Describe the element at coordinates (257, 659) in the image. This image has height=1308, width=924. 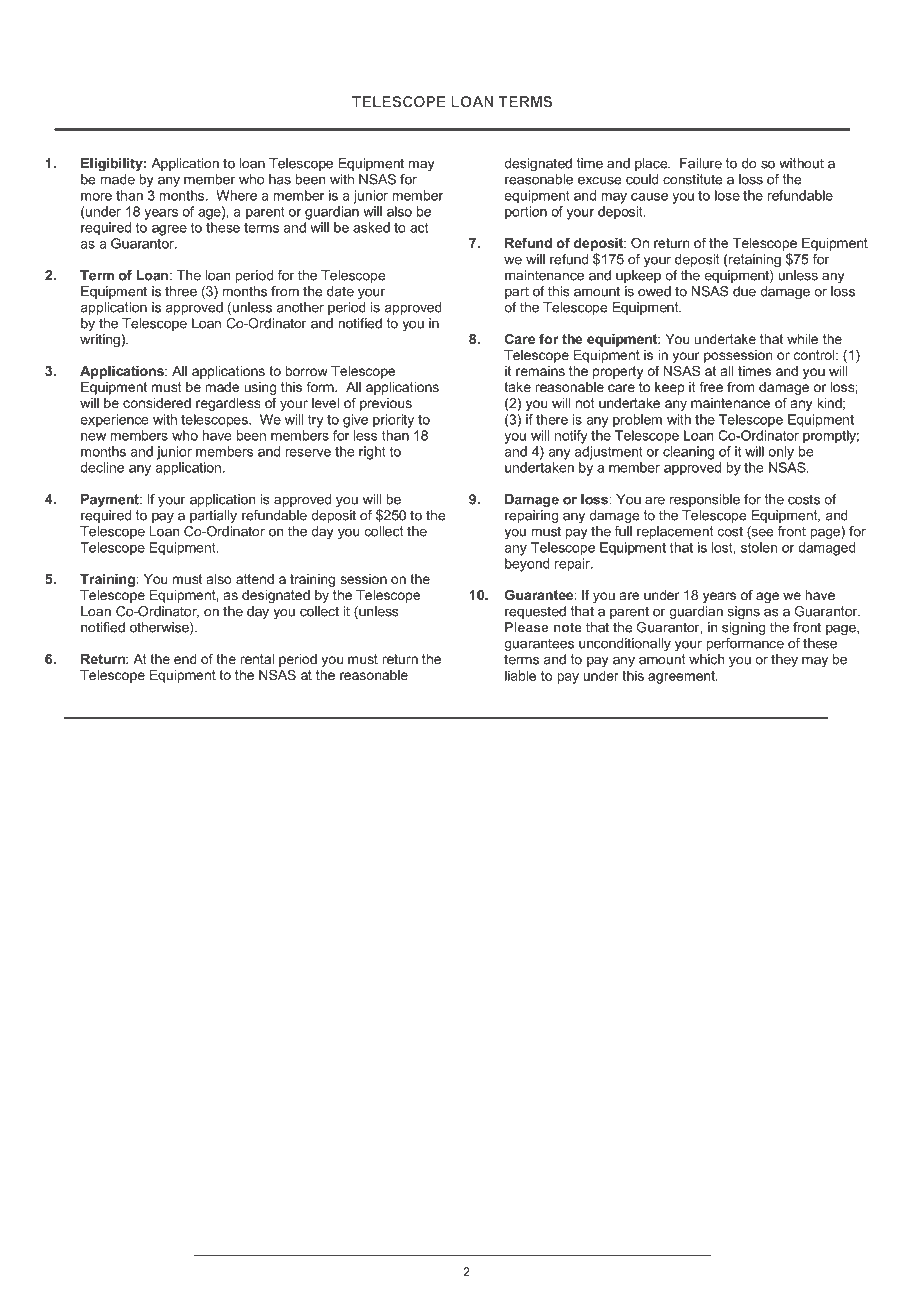
I see `rental` at that location.
